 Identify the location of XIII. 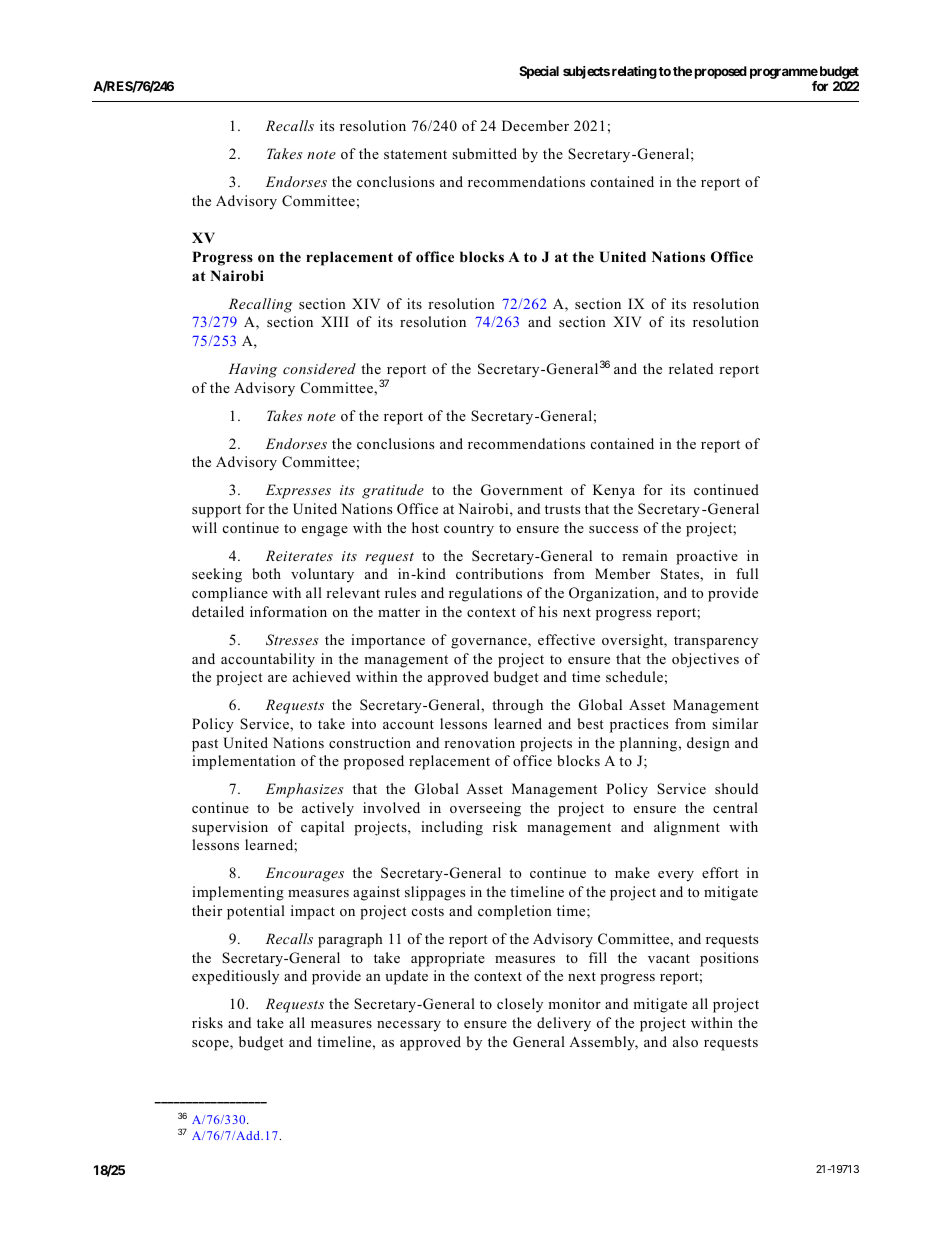
(335, 321).
